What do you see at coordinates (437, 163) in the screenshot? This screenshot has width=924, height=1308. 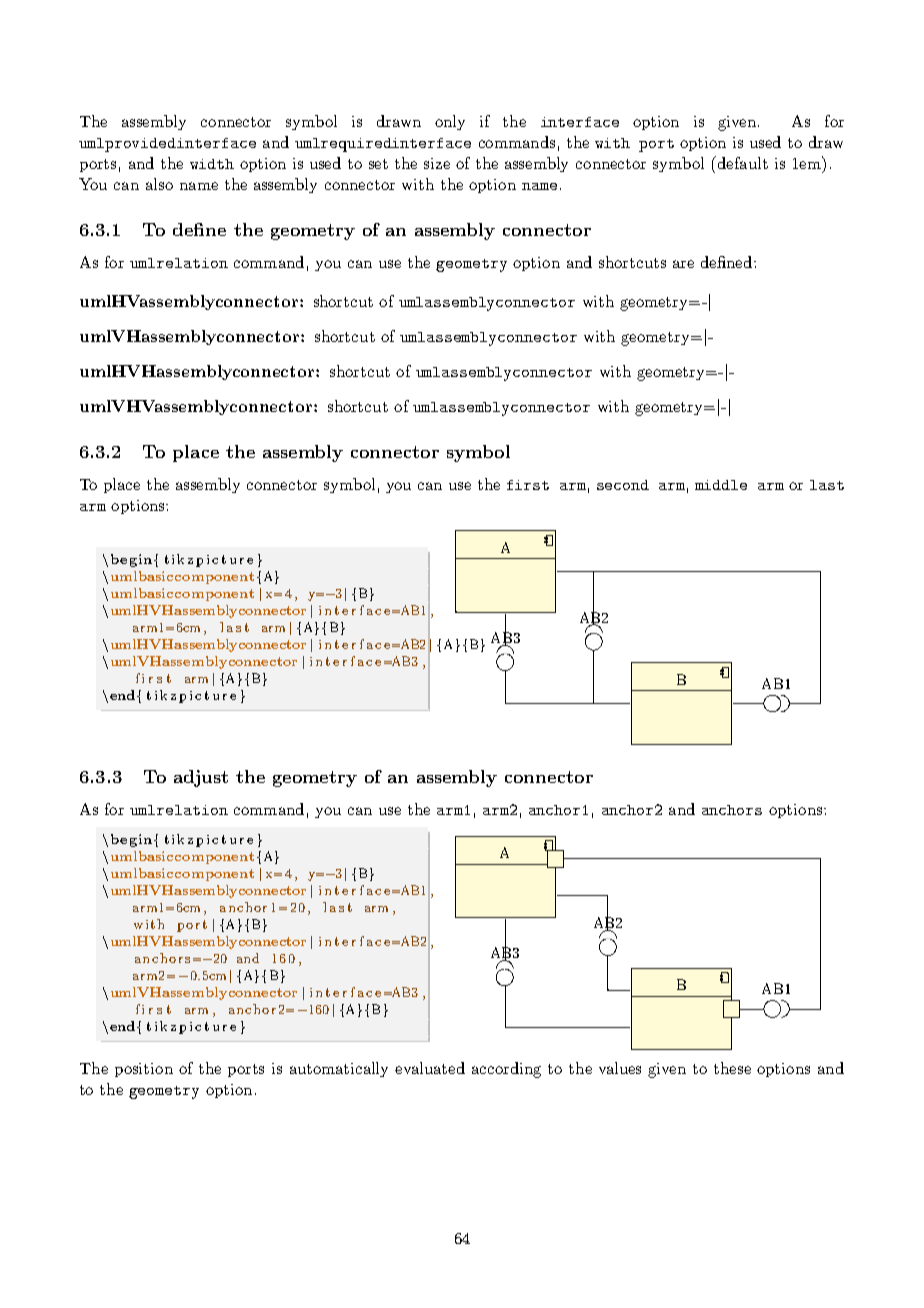 I see `size` at bounding box center [437, 163].
